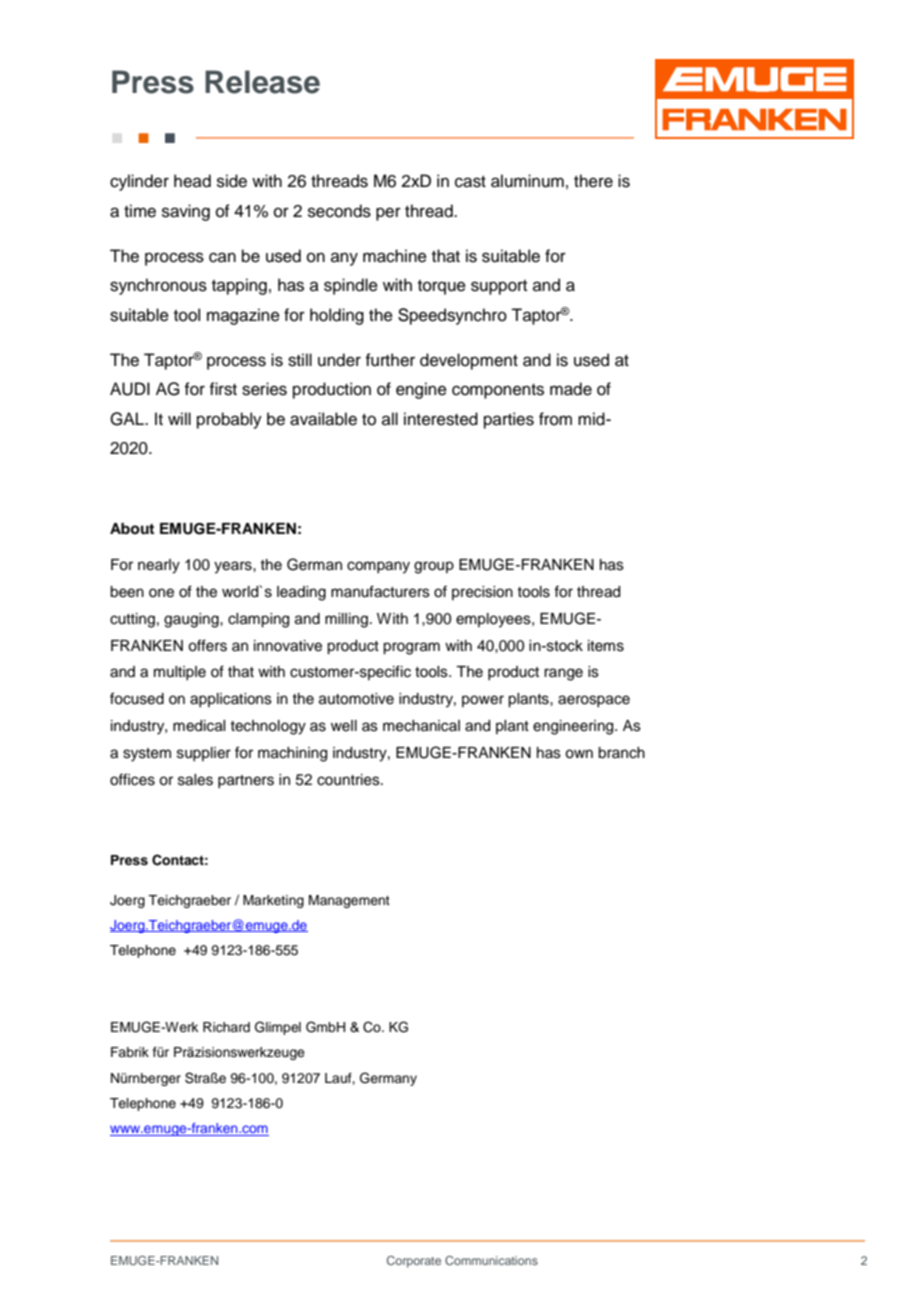  I want to click on there, so click(593, 181).
